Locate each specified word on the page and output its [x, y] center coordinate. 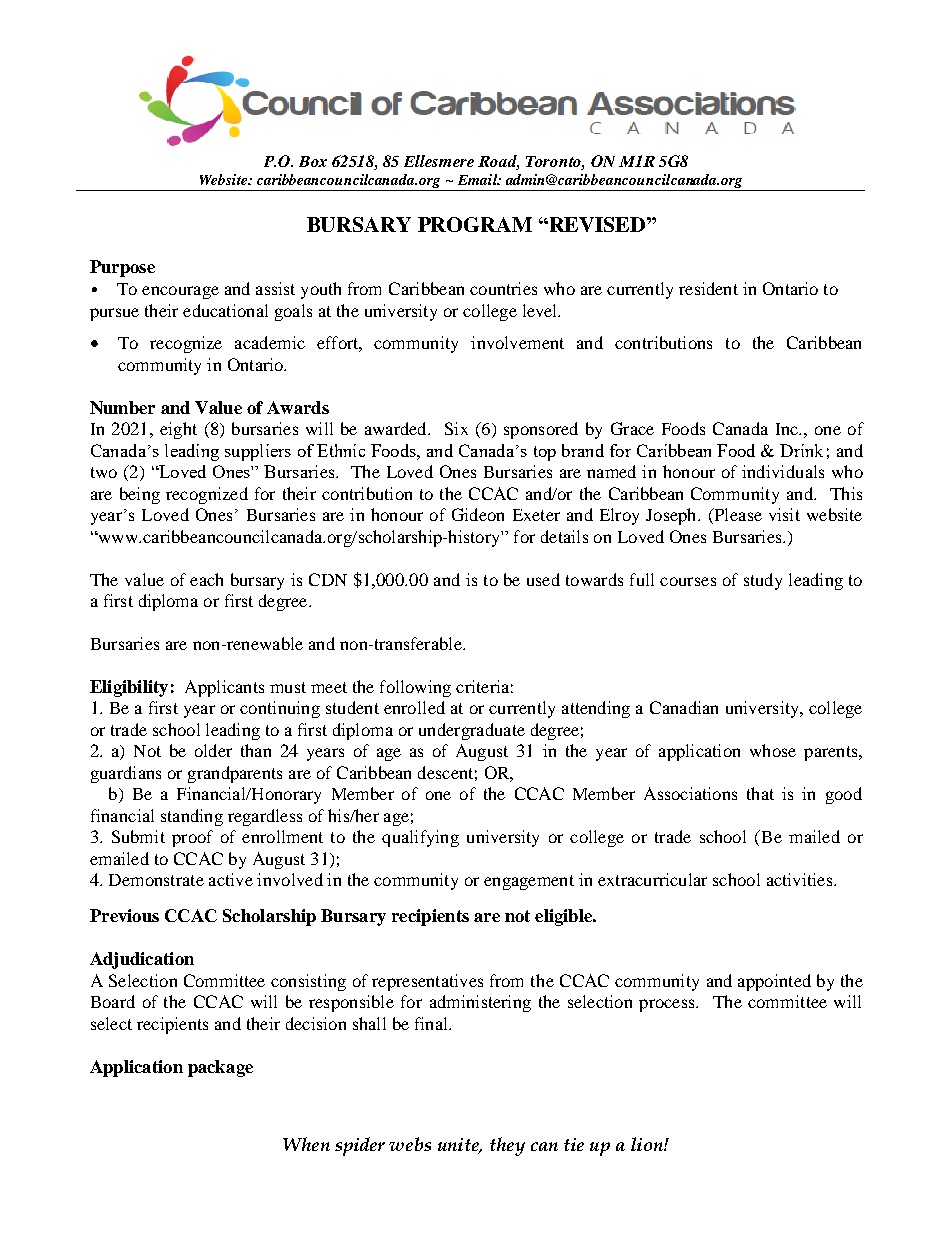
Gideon [478, 514]
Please [737, 516]
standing [192, 817]
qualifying [420, 838]
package [220, 1068]
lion [648, 1144]
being [140, 495]
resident [708, 288]
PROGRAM [475, 224]
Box [313, 161]
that [760, 793]
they [507, 1146]
